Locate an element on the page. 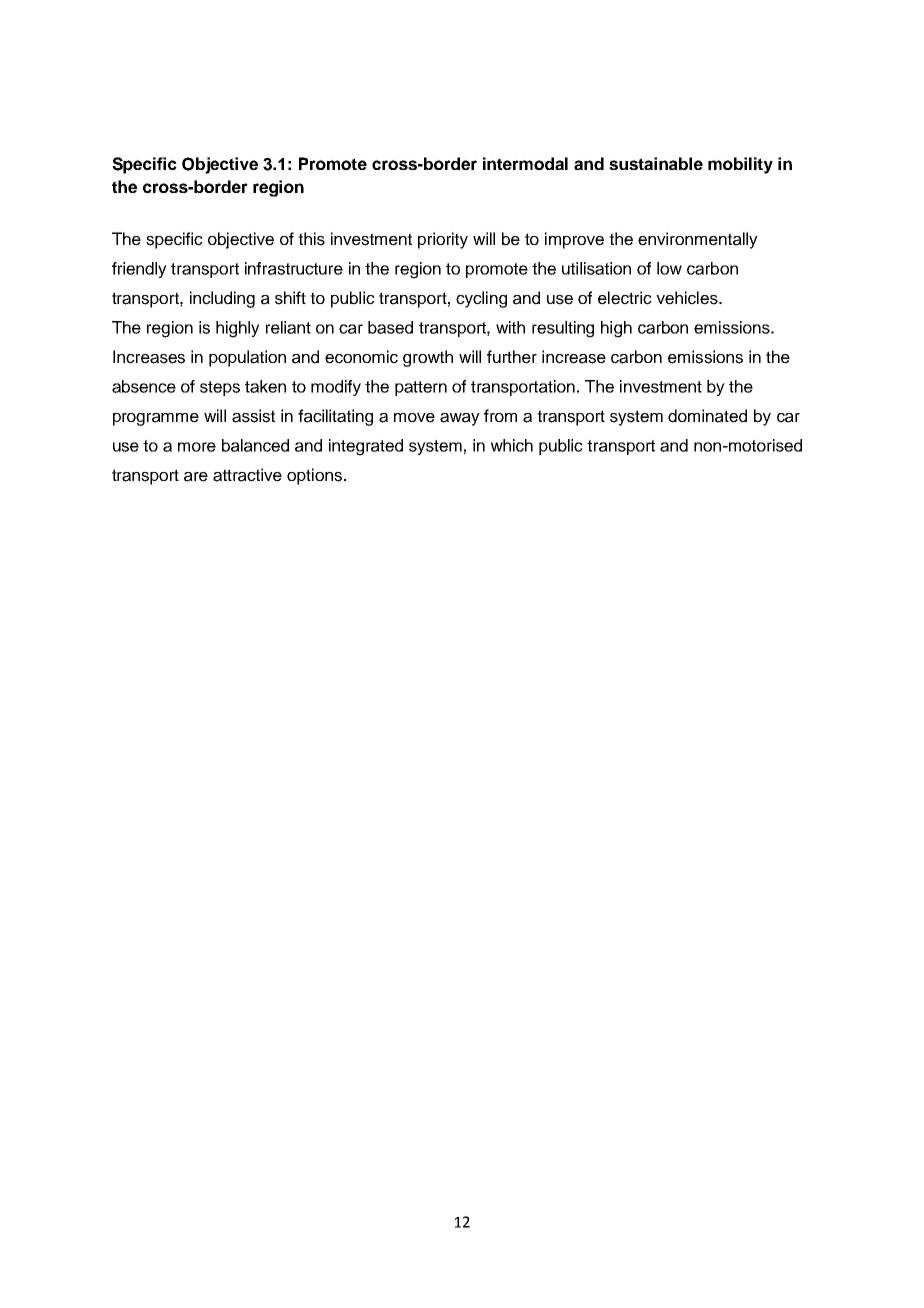  growth is located at coordinates (428, 358).
